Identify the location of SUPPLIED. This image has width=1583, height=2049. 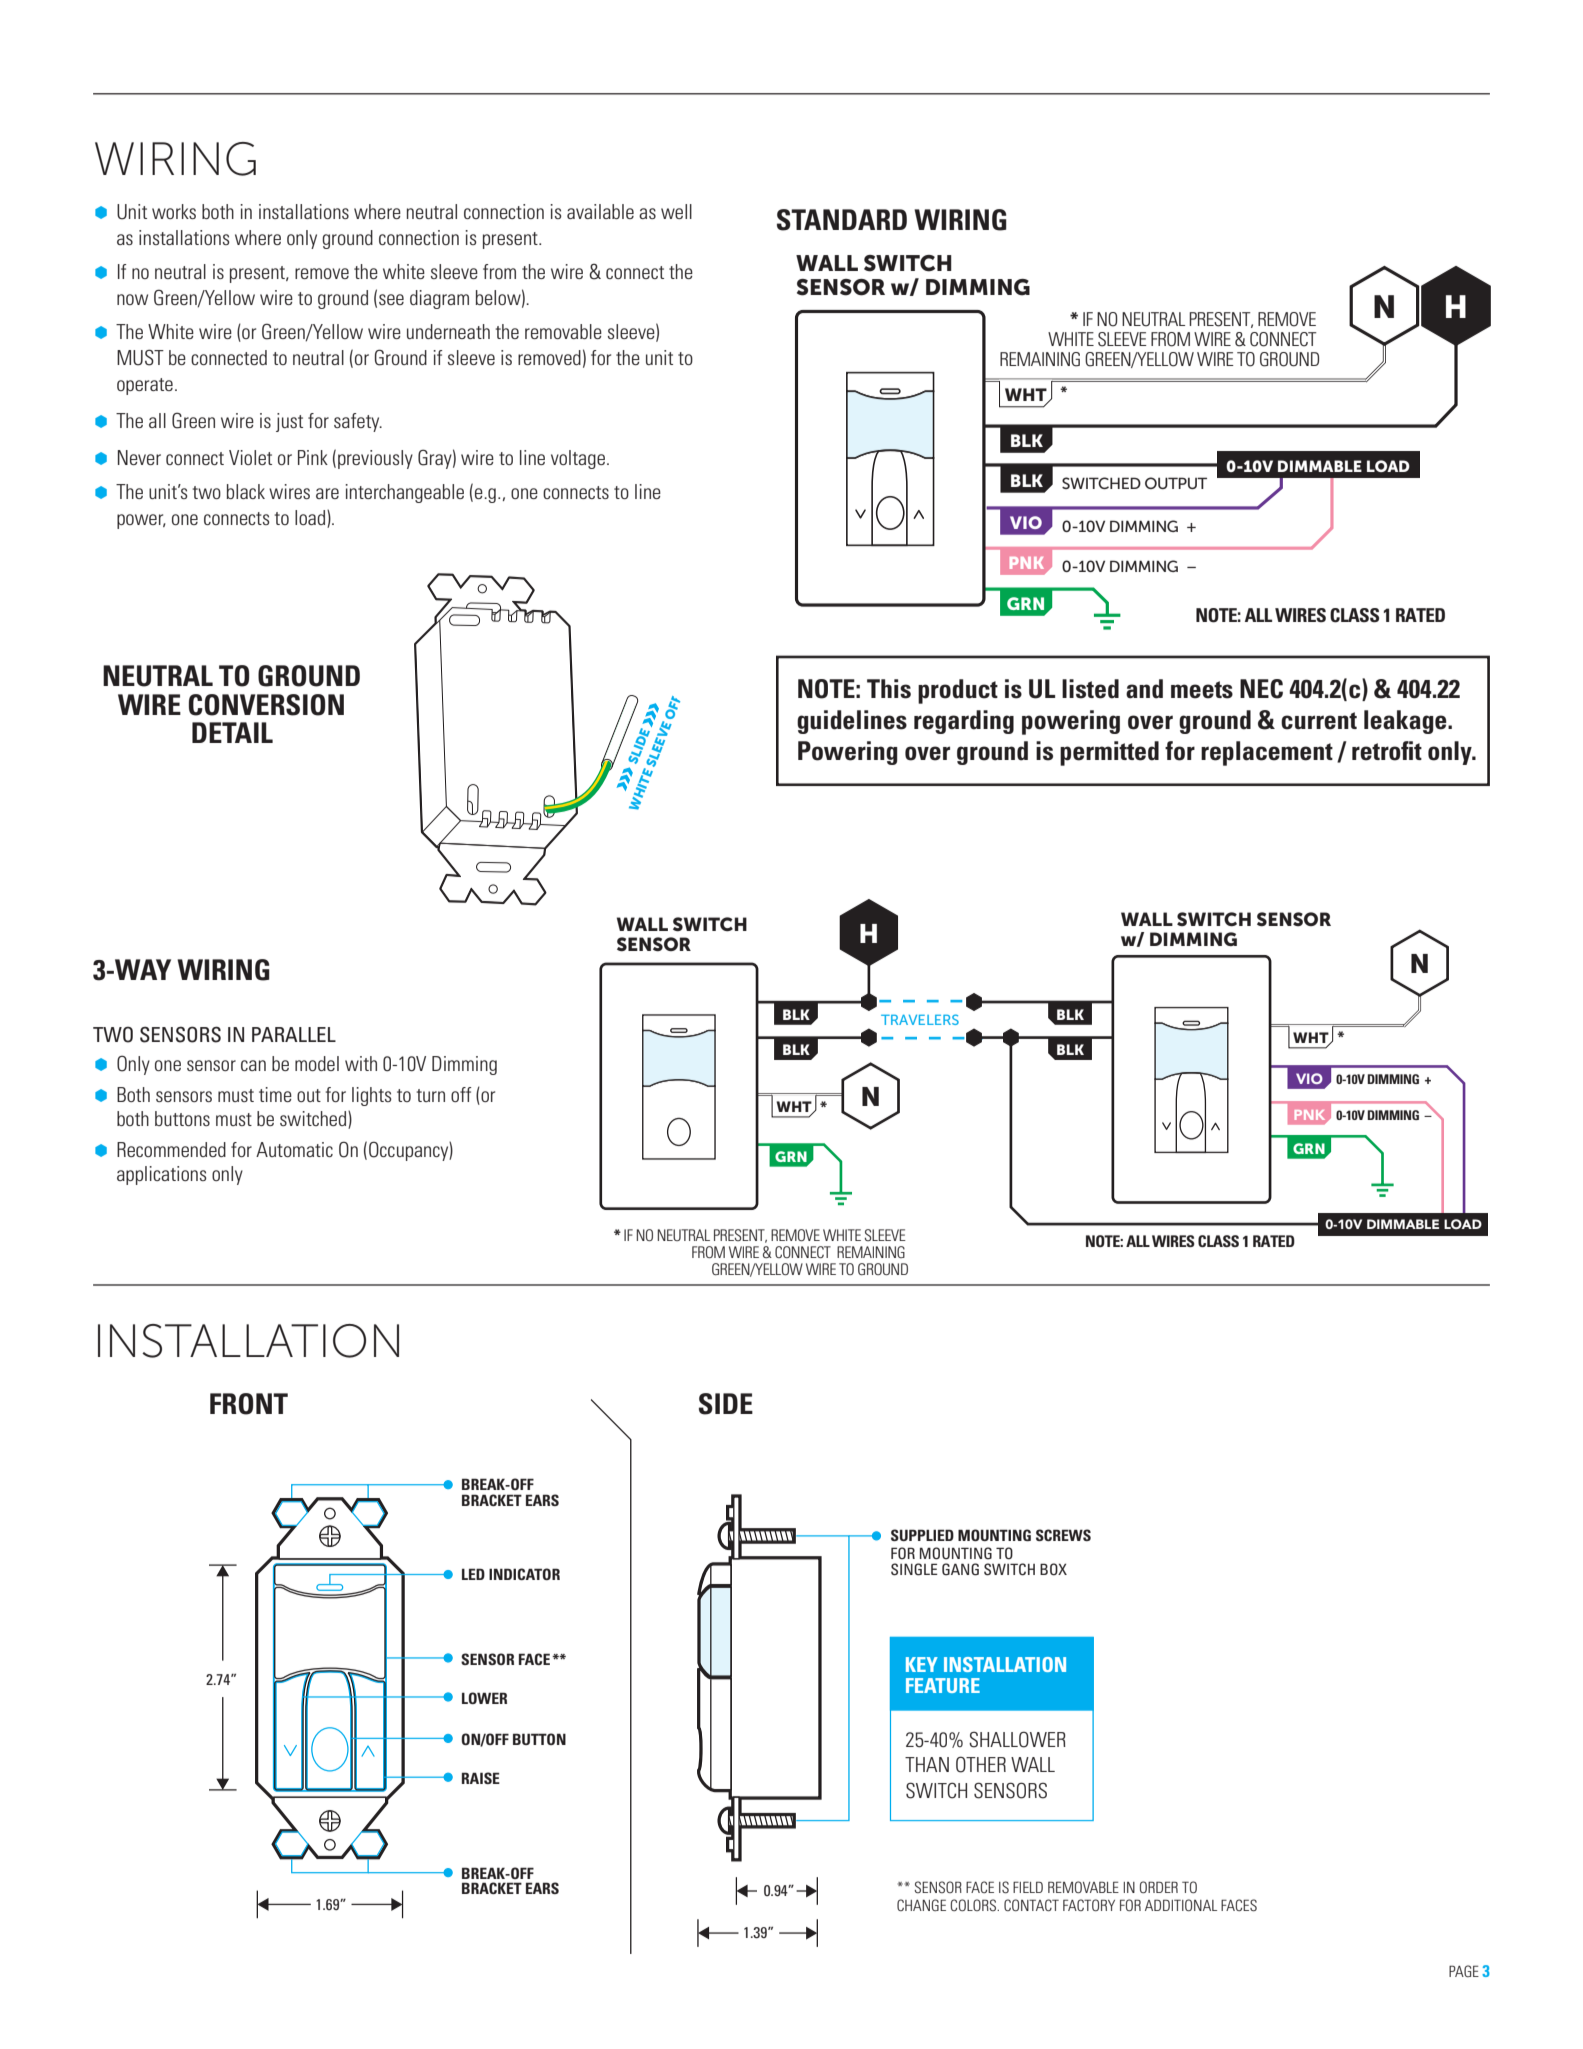
(922, 1535).
